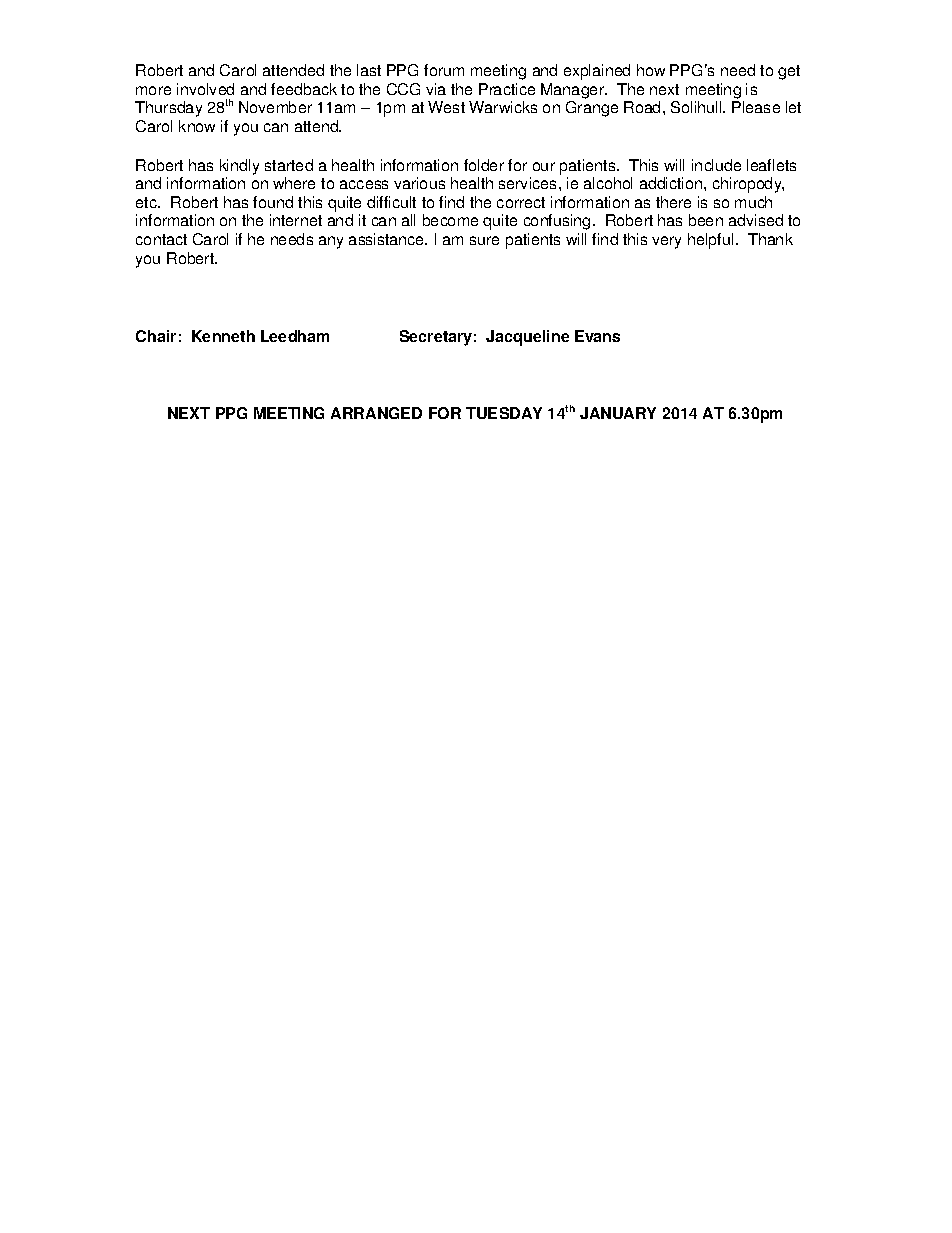 The height and width of the screenshot is (1233, 952). What do you see at coordinates (444, 70) in the screenshot?
I see `forum` at bounding box center [444, 70].
